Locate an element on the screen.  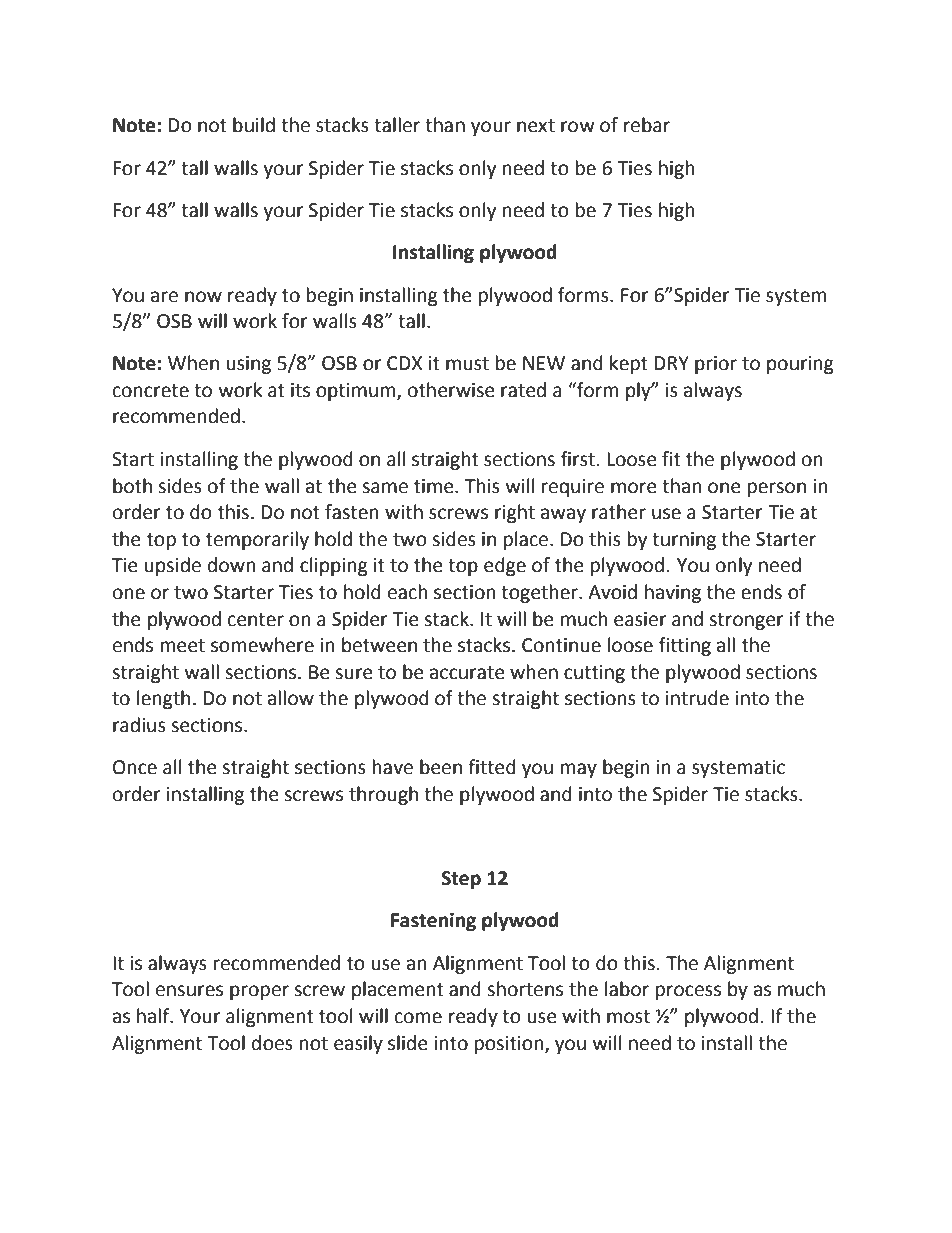
proper is located at coordinates (259, 992).
